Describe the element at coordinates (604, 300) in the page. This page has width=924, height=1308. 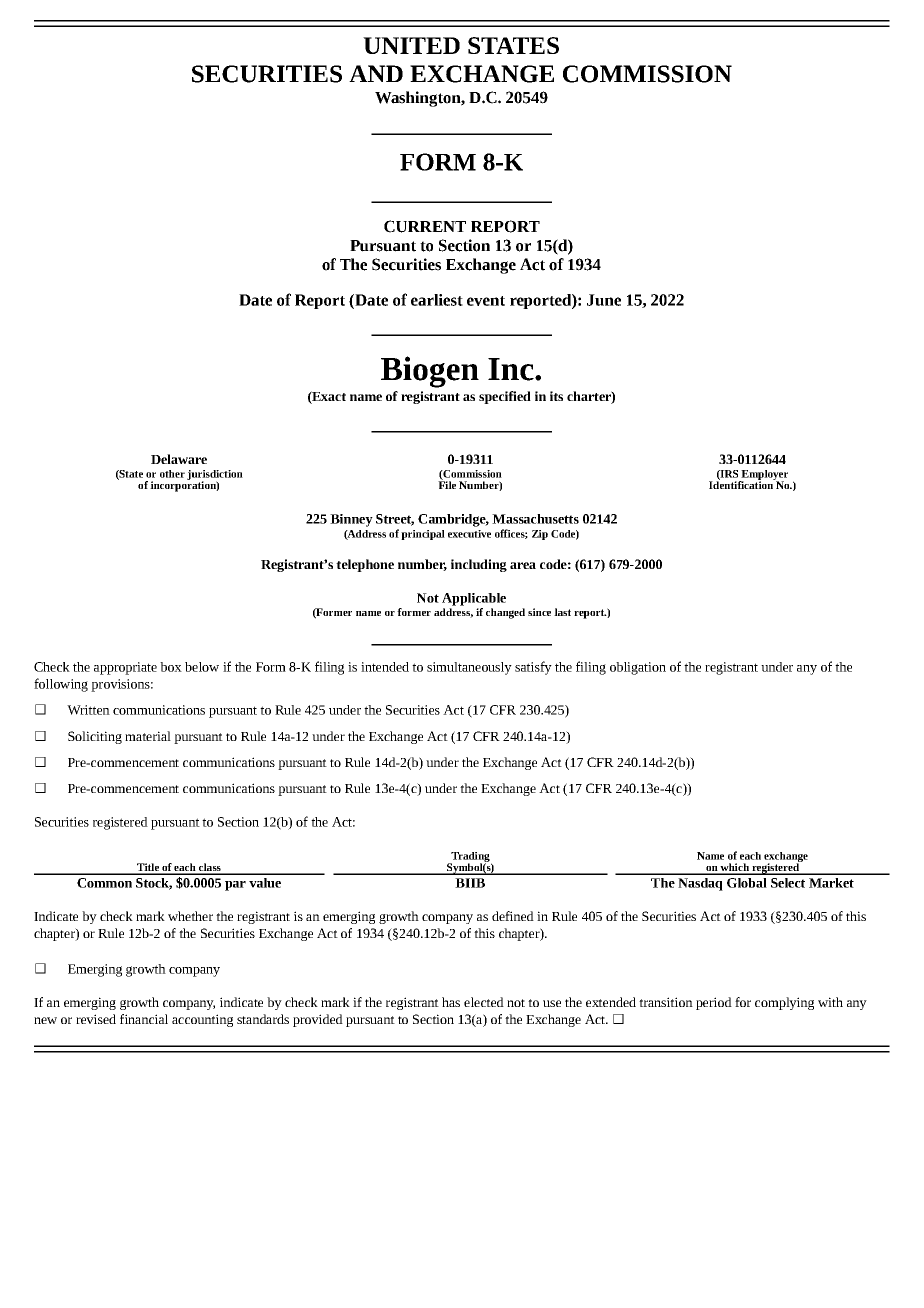
I see `June` at that location.
